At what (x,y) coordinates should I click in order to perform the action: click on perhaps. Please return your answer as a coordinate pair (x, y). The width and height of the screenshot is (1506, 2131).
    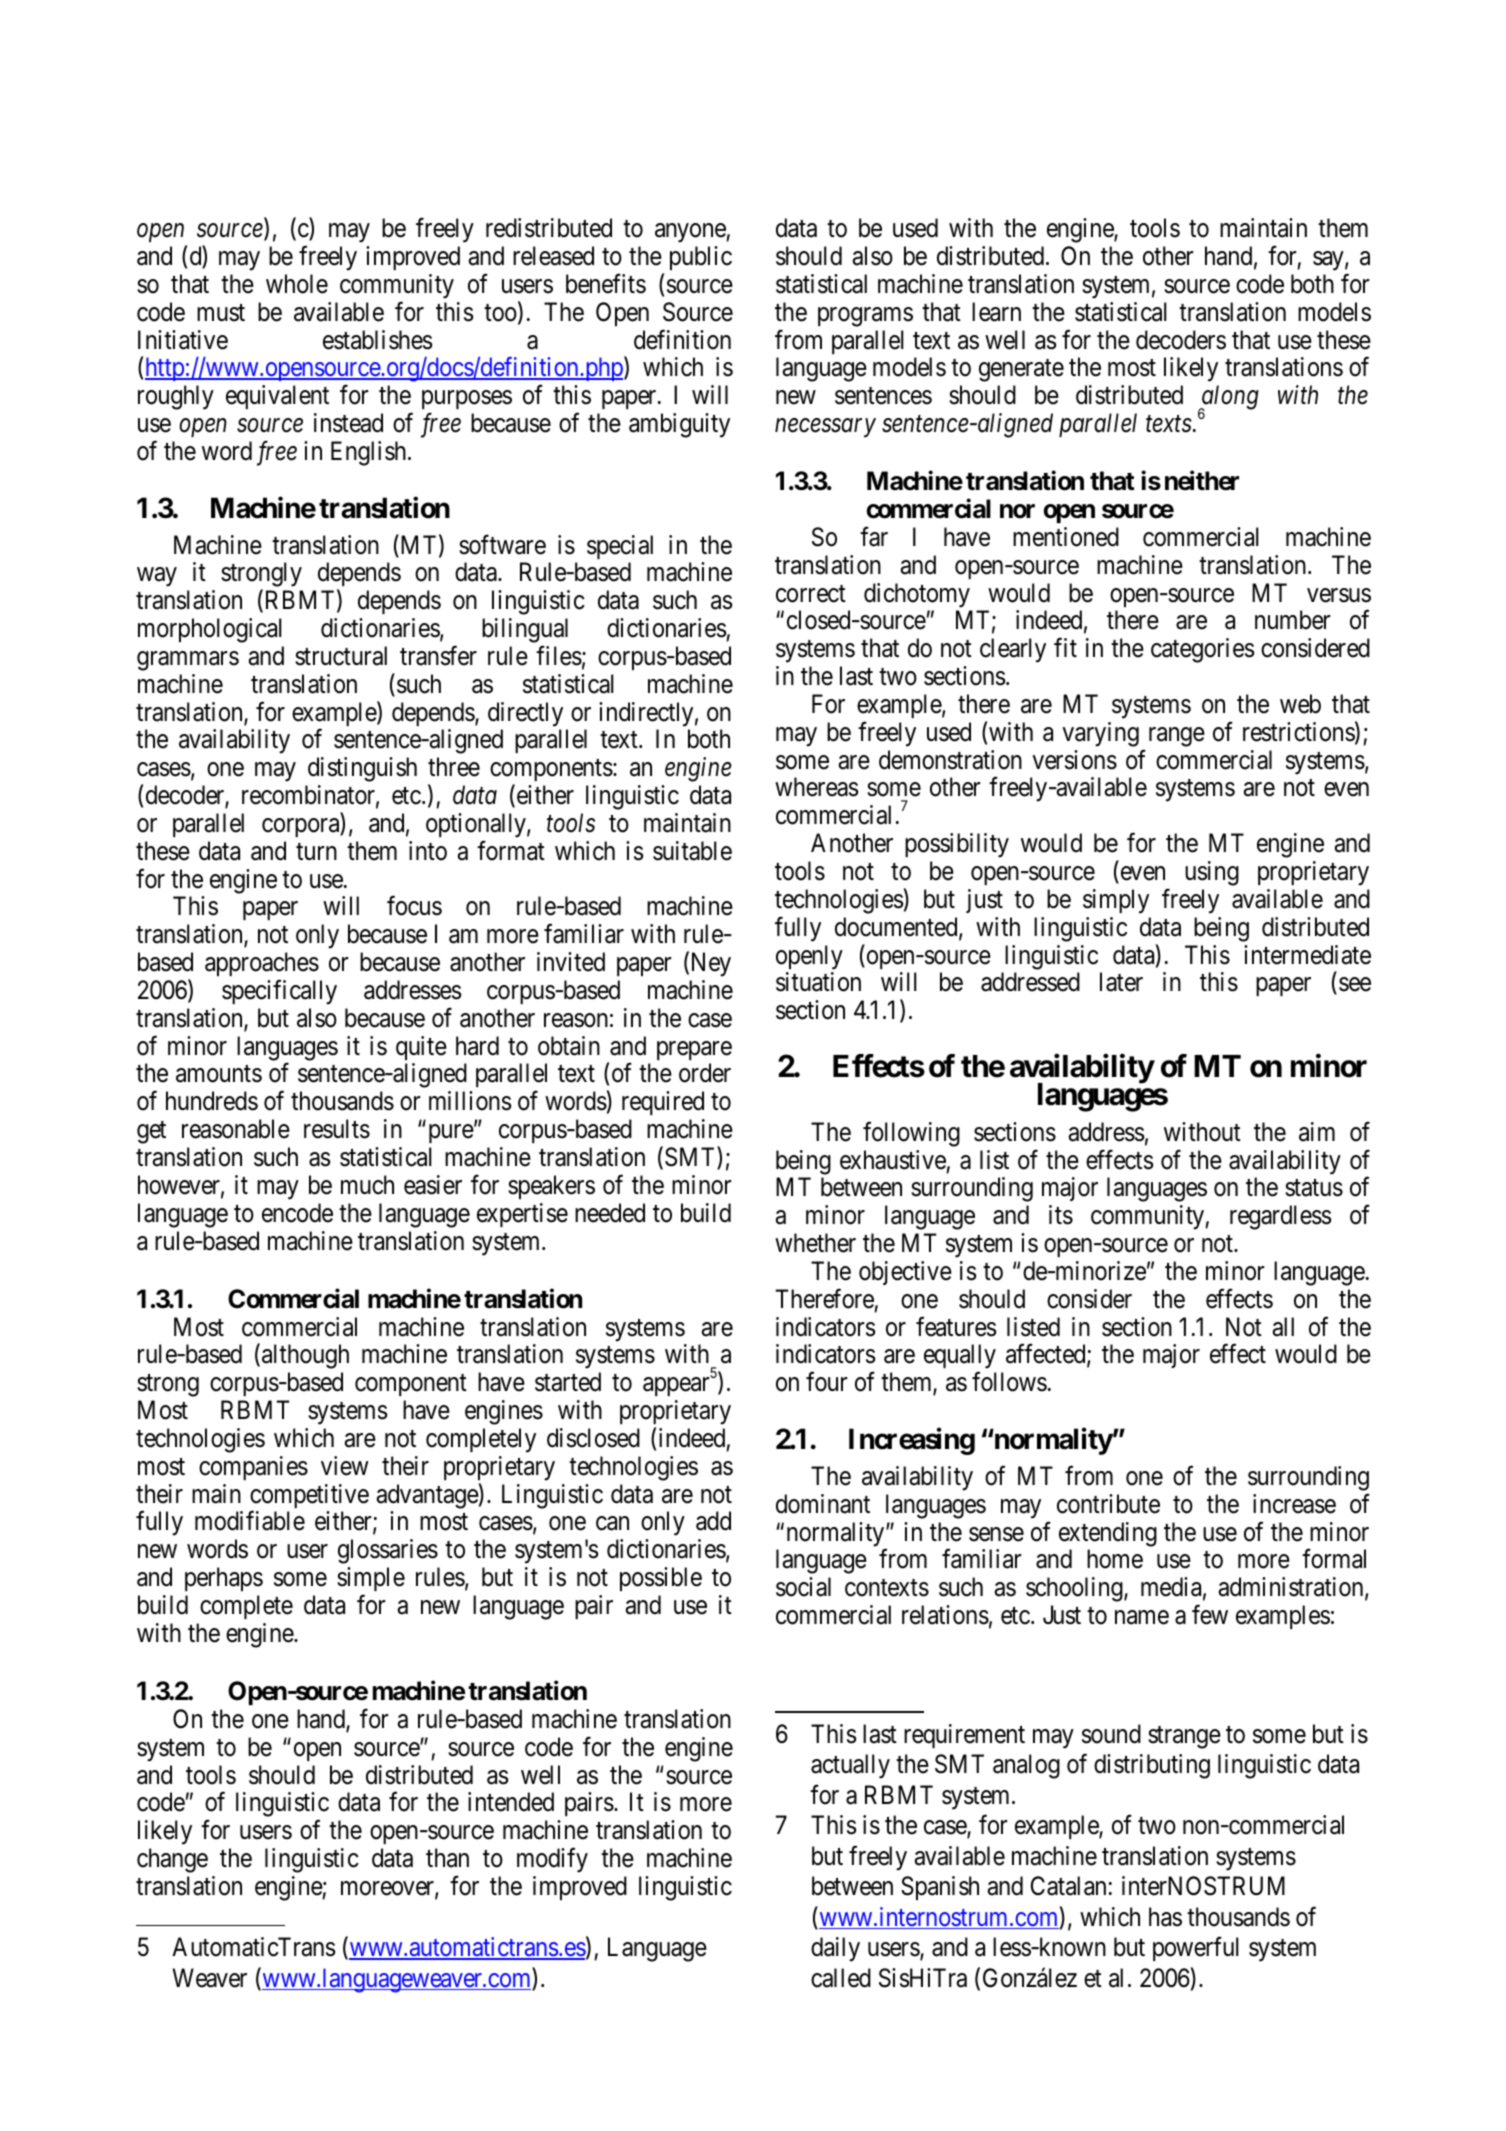
    Looking at the image, I should click on (224, 1579).
